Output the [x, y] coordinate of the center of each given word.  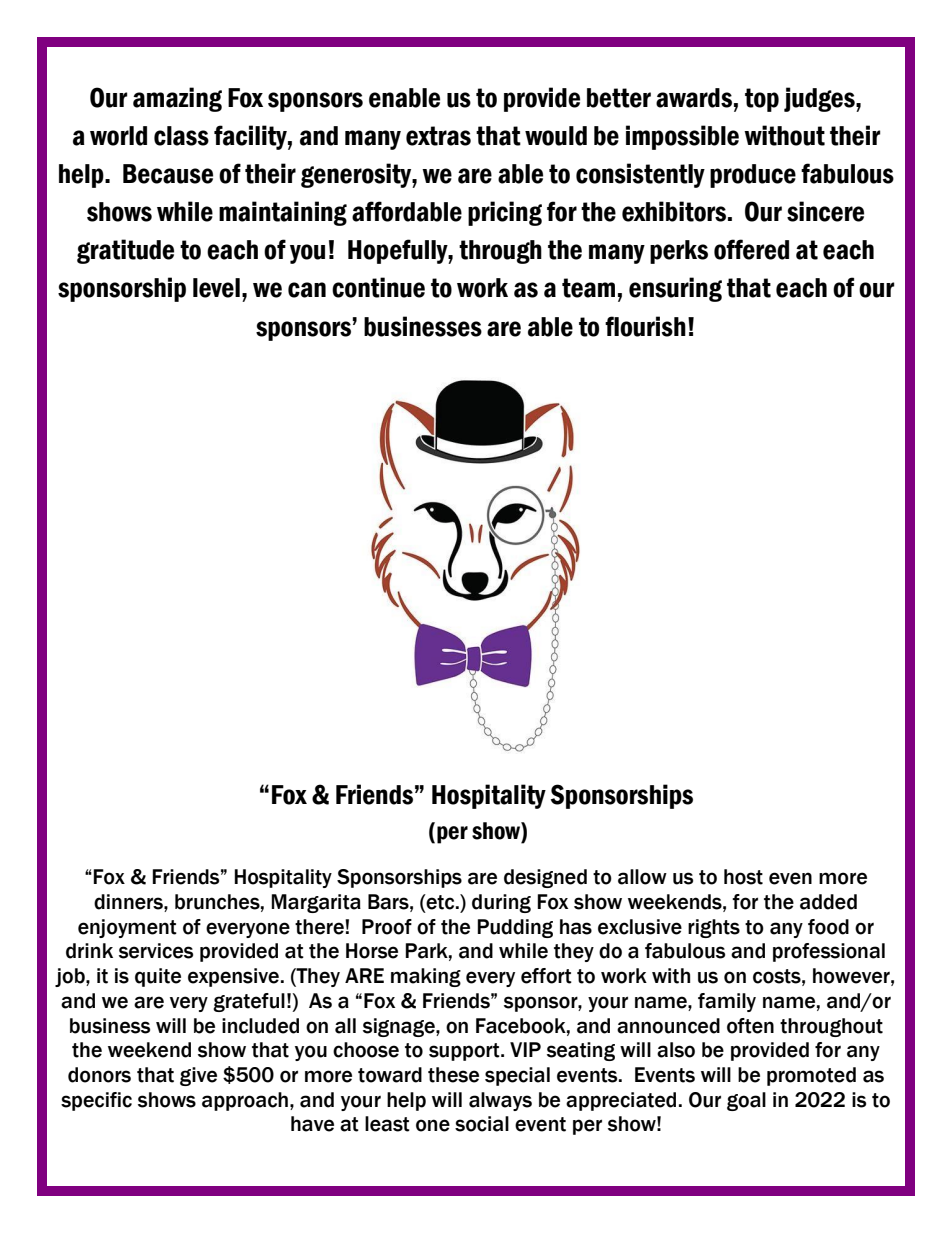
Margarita [316, 903]
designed [545, 878]
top [762, 100]
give [198, 1076]
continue [378, 287]
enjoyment [127, 928]
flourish [645, 326]
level [216, 288]
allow [642, 877]
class [181, 136]
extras [438, 136]
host [743, 877]
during [501, 903]
